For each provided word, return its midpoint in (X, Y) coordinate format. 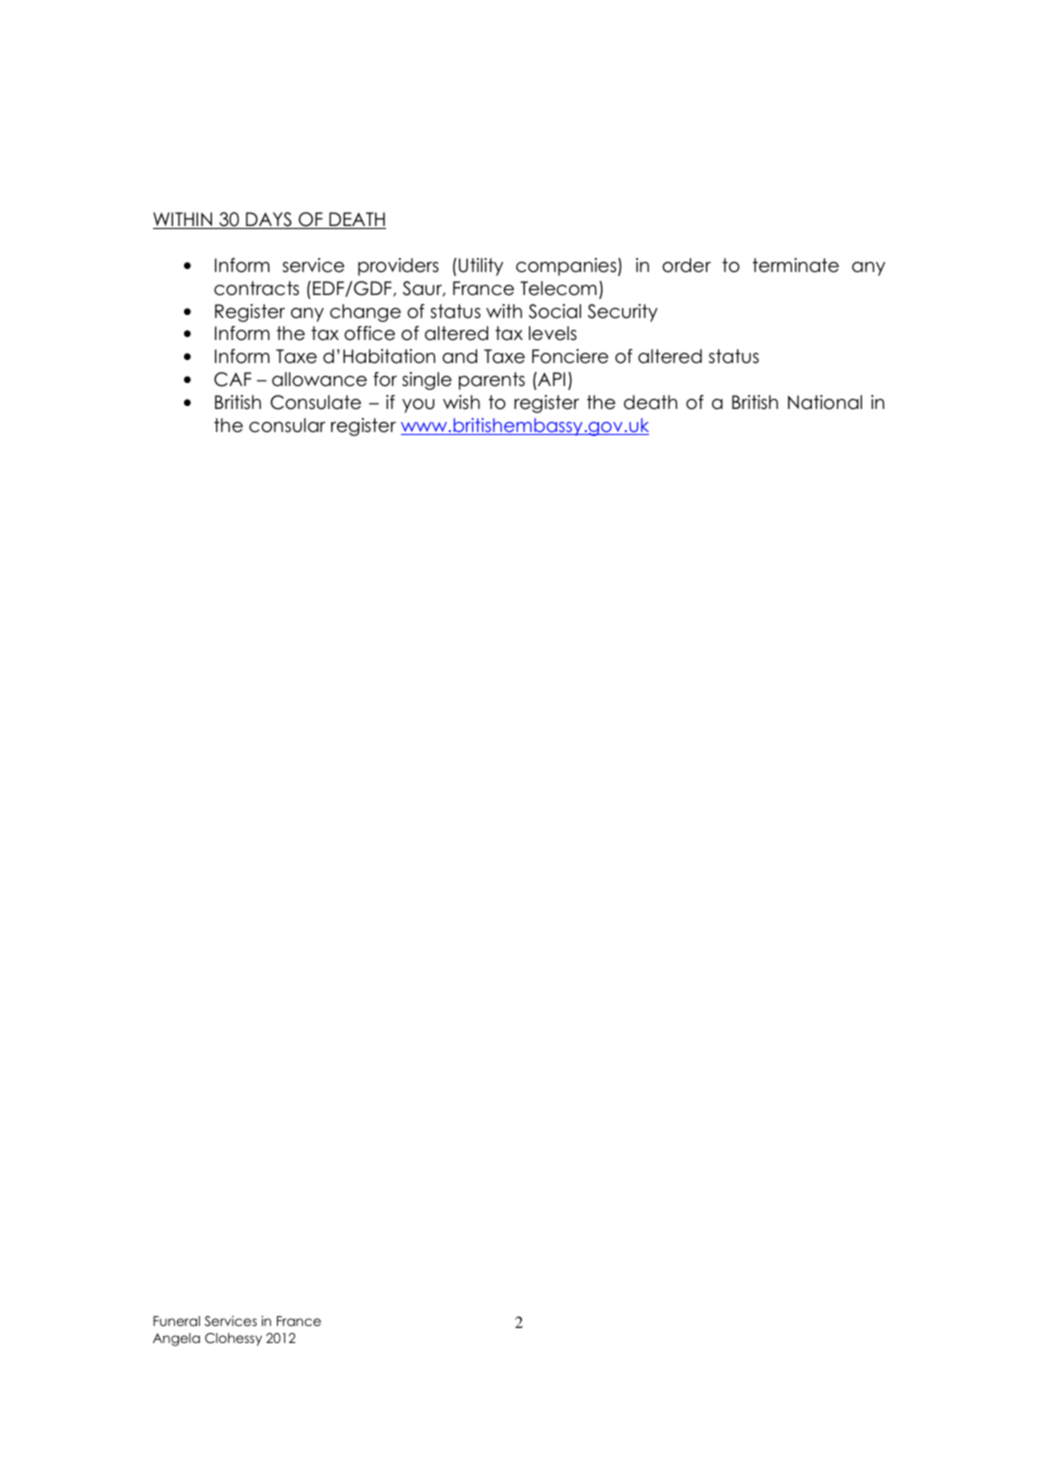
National (825, 402)
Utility (481, 267)
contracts (256, 288)
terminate (795, 265)
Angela (176, 1339)
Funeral (176, 1321)
